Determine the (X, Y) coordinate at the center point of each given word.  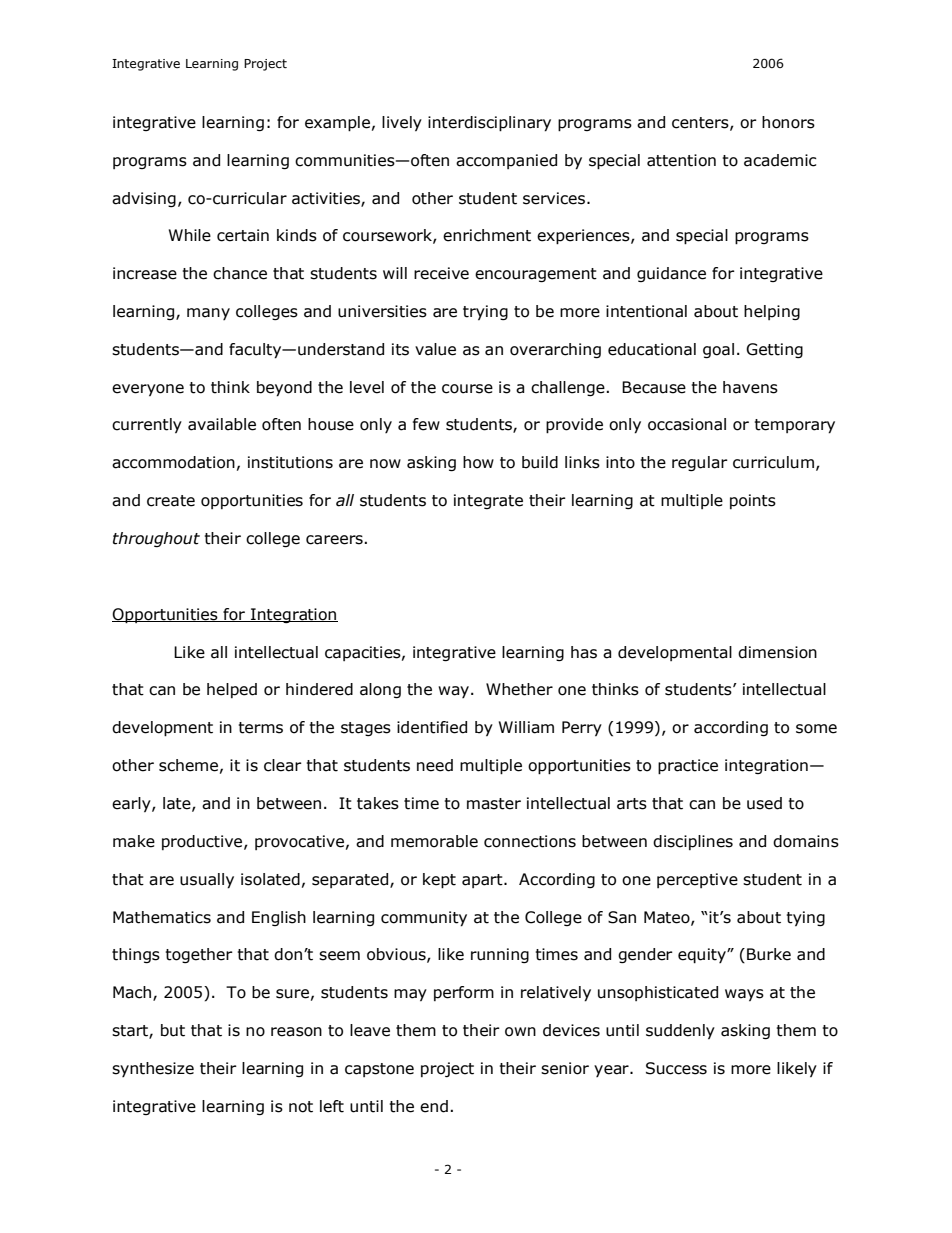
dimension (777, 652)
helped (232, 690)
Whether (519, 689)
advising (144, 199)
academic (780, 160)
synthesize (153, 1069)
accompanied (506, 161)
